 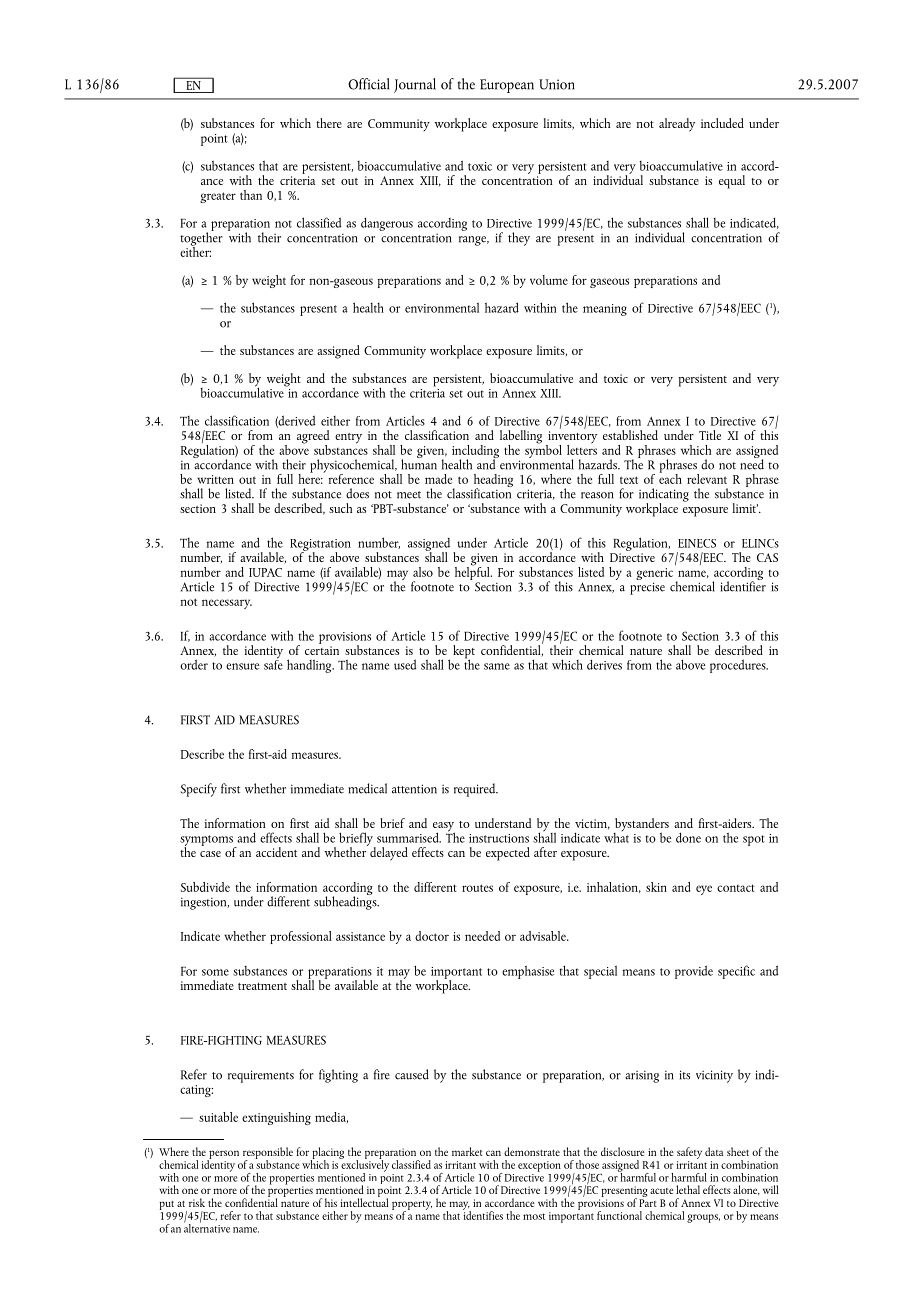 I want to click on done, so click(x=688, y=837).
